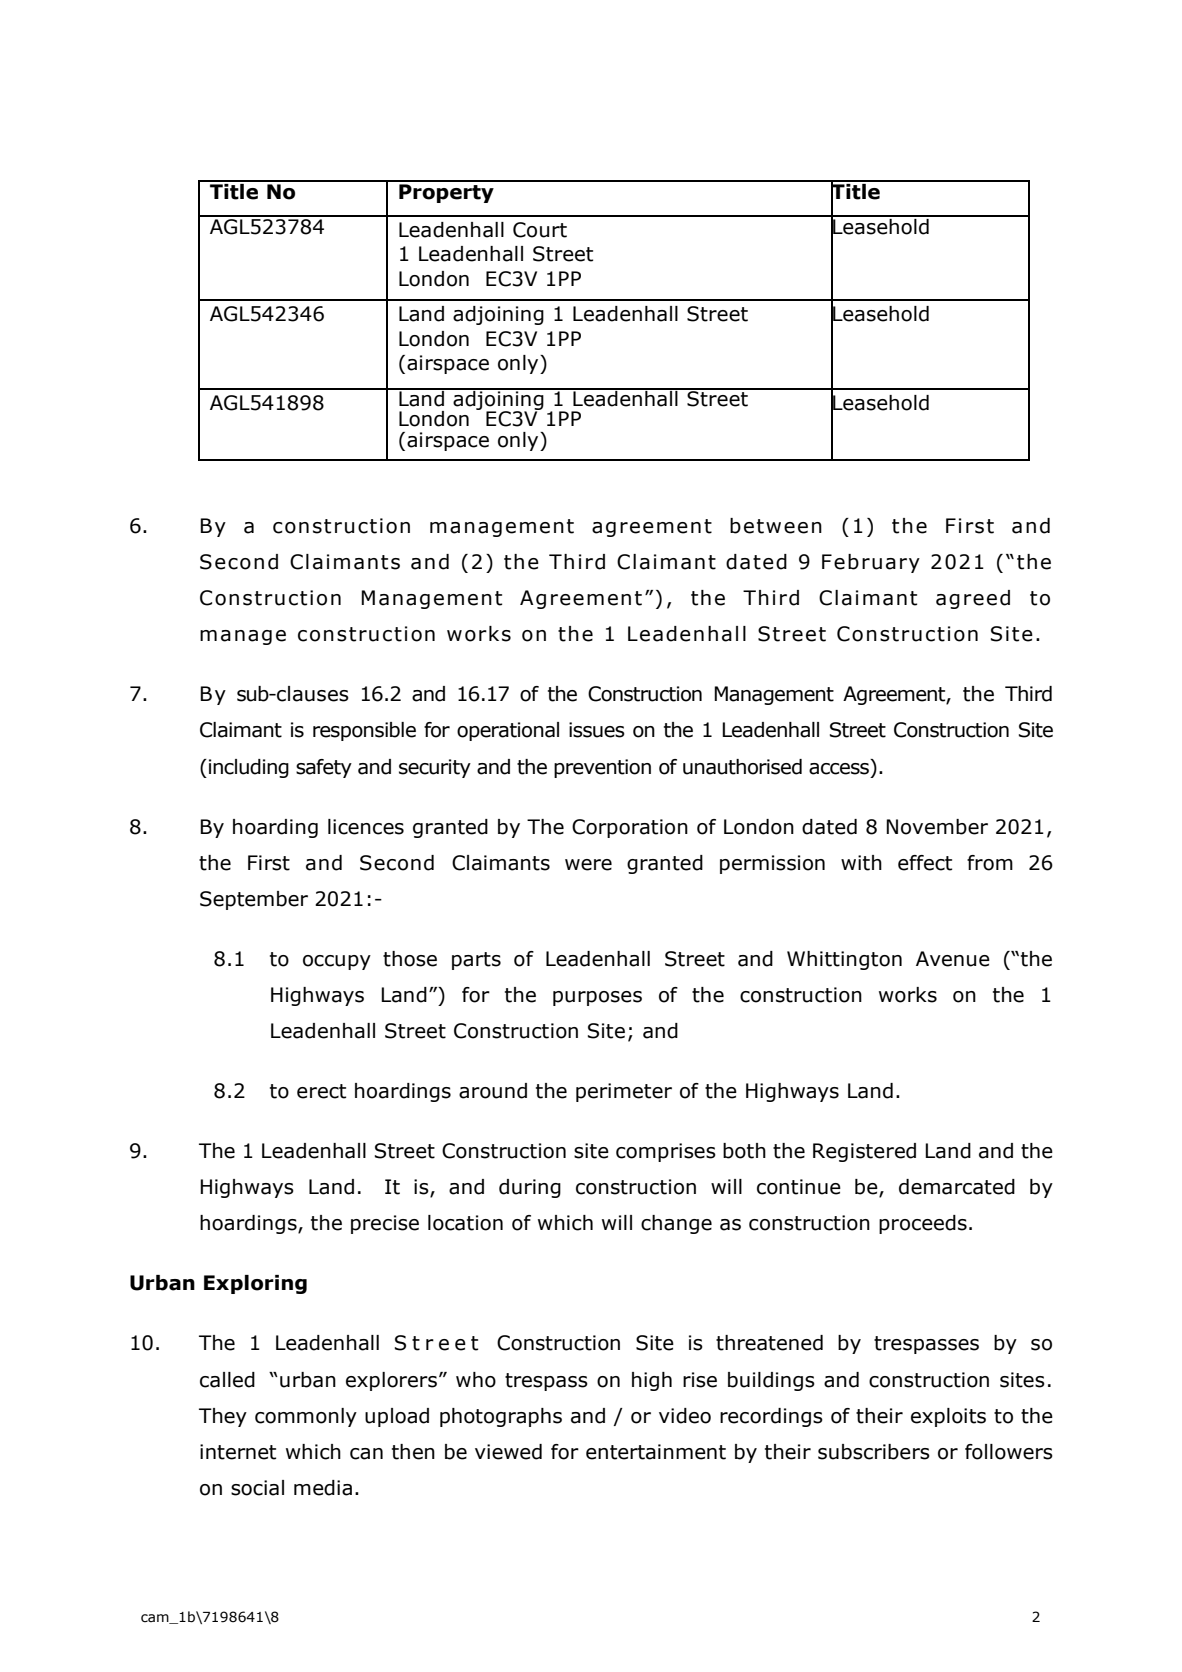 The width and height of the page is (1182, 1672). What do you see at coordinates (597, 998) in the page?
I see `purposes` at bounding box center [597, 998].
